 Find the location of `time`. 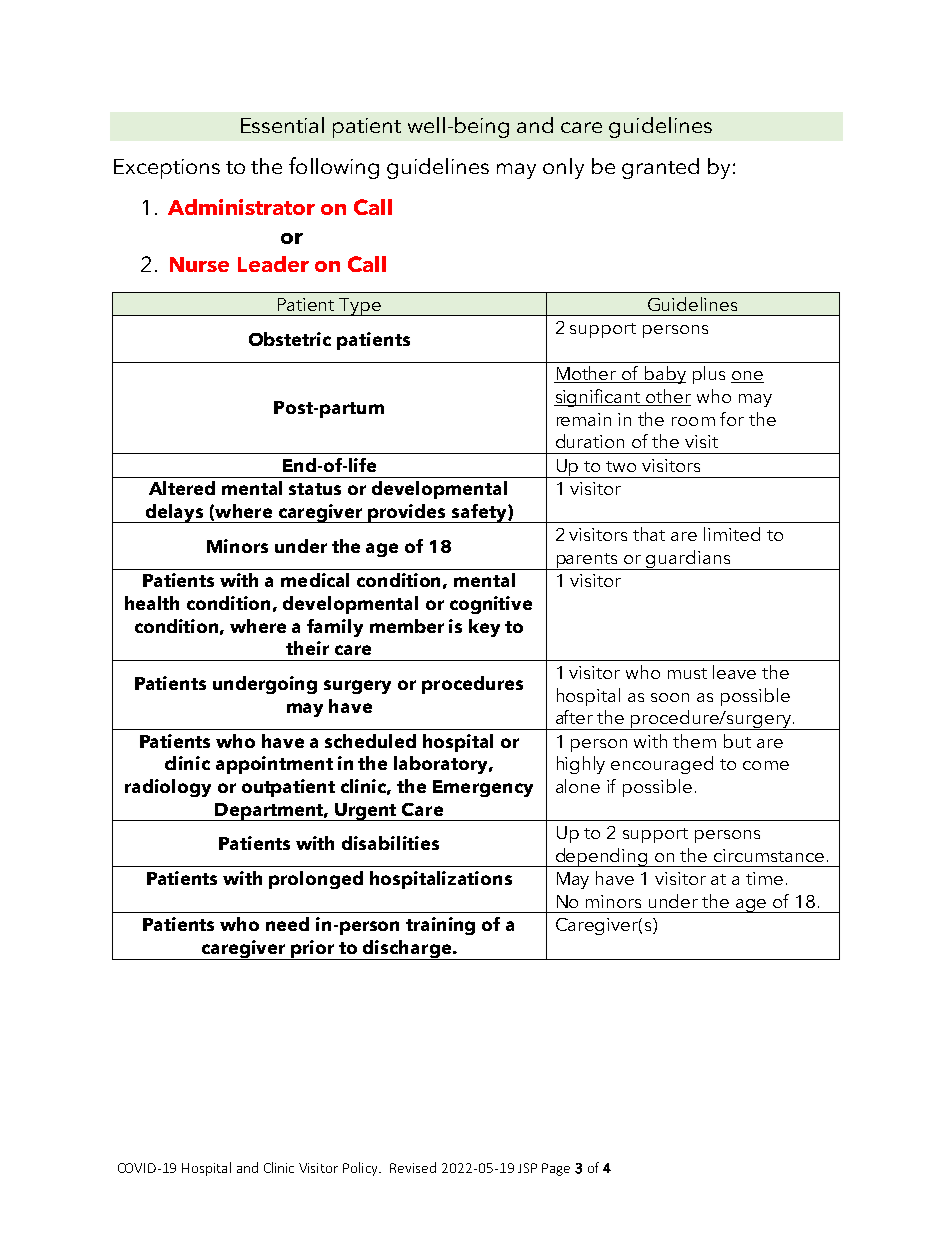

time is located at coordinates (764, 878).
